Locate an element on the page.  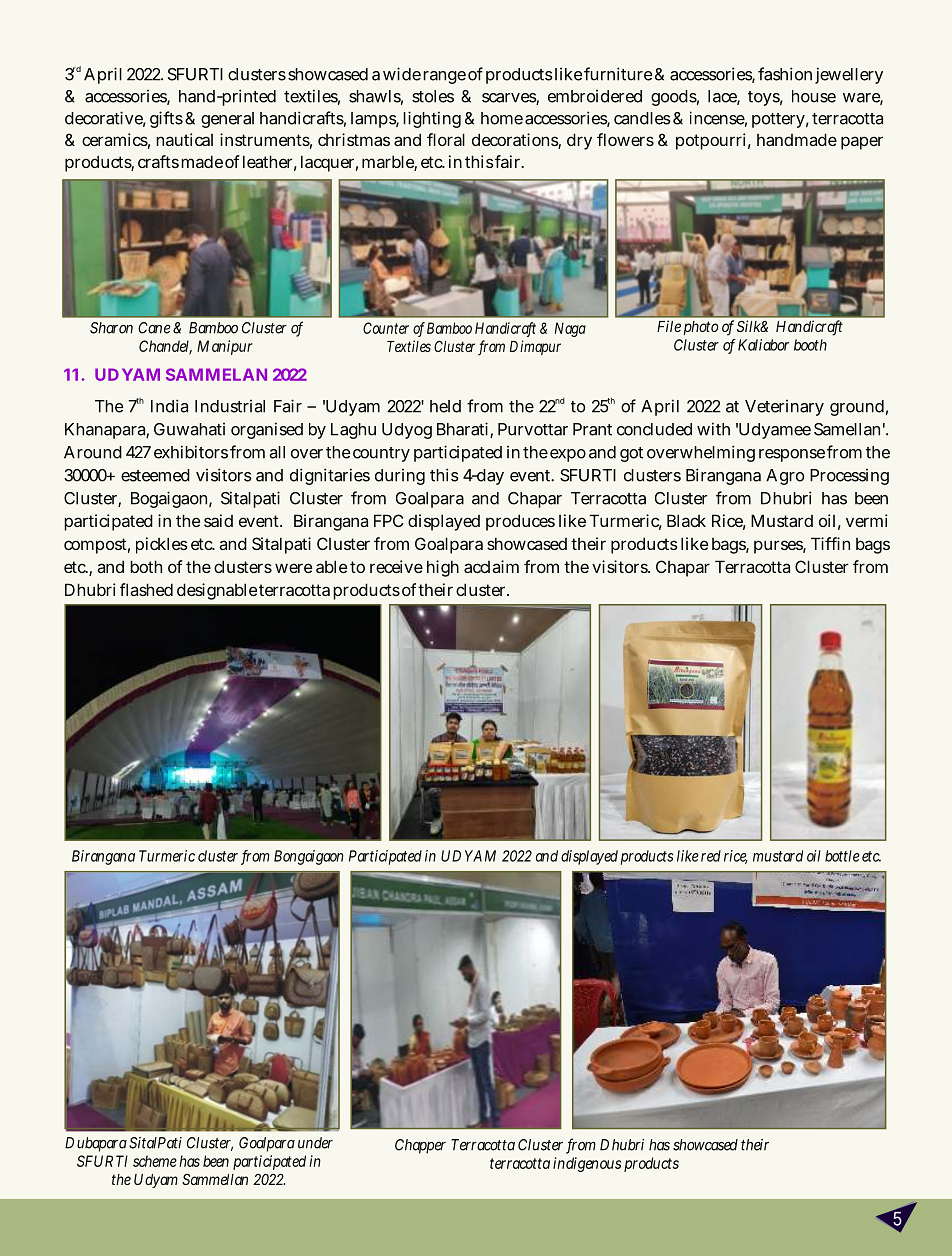
under is located at coordinates (315, 1143).
